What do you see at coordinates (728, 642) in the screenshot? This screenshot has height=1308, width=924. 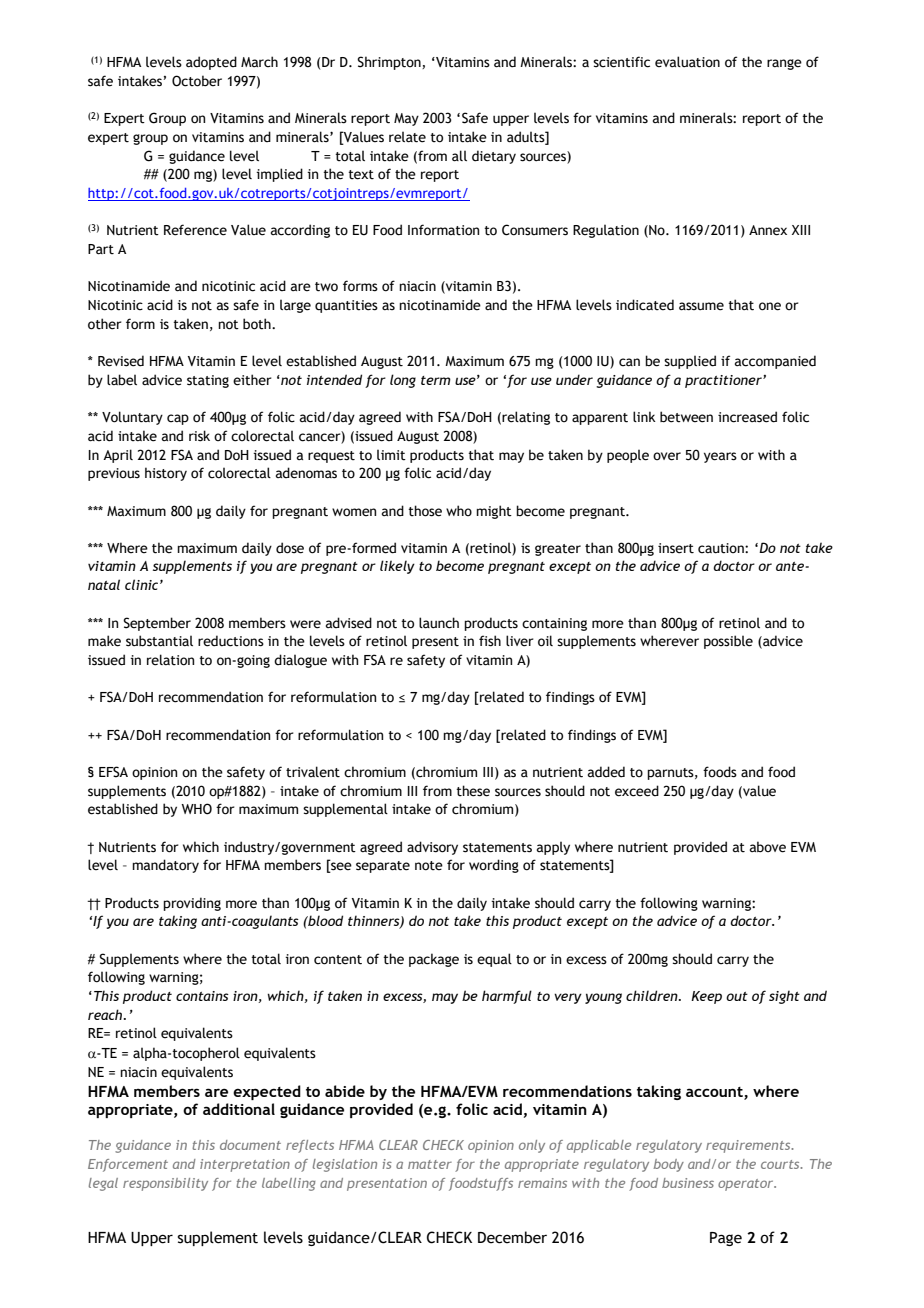 I see `possible` at bounding box center [728, 642].
